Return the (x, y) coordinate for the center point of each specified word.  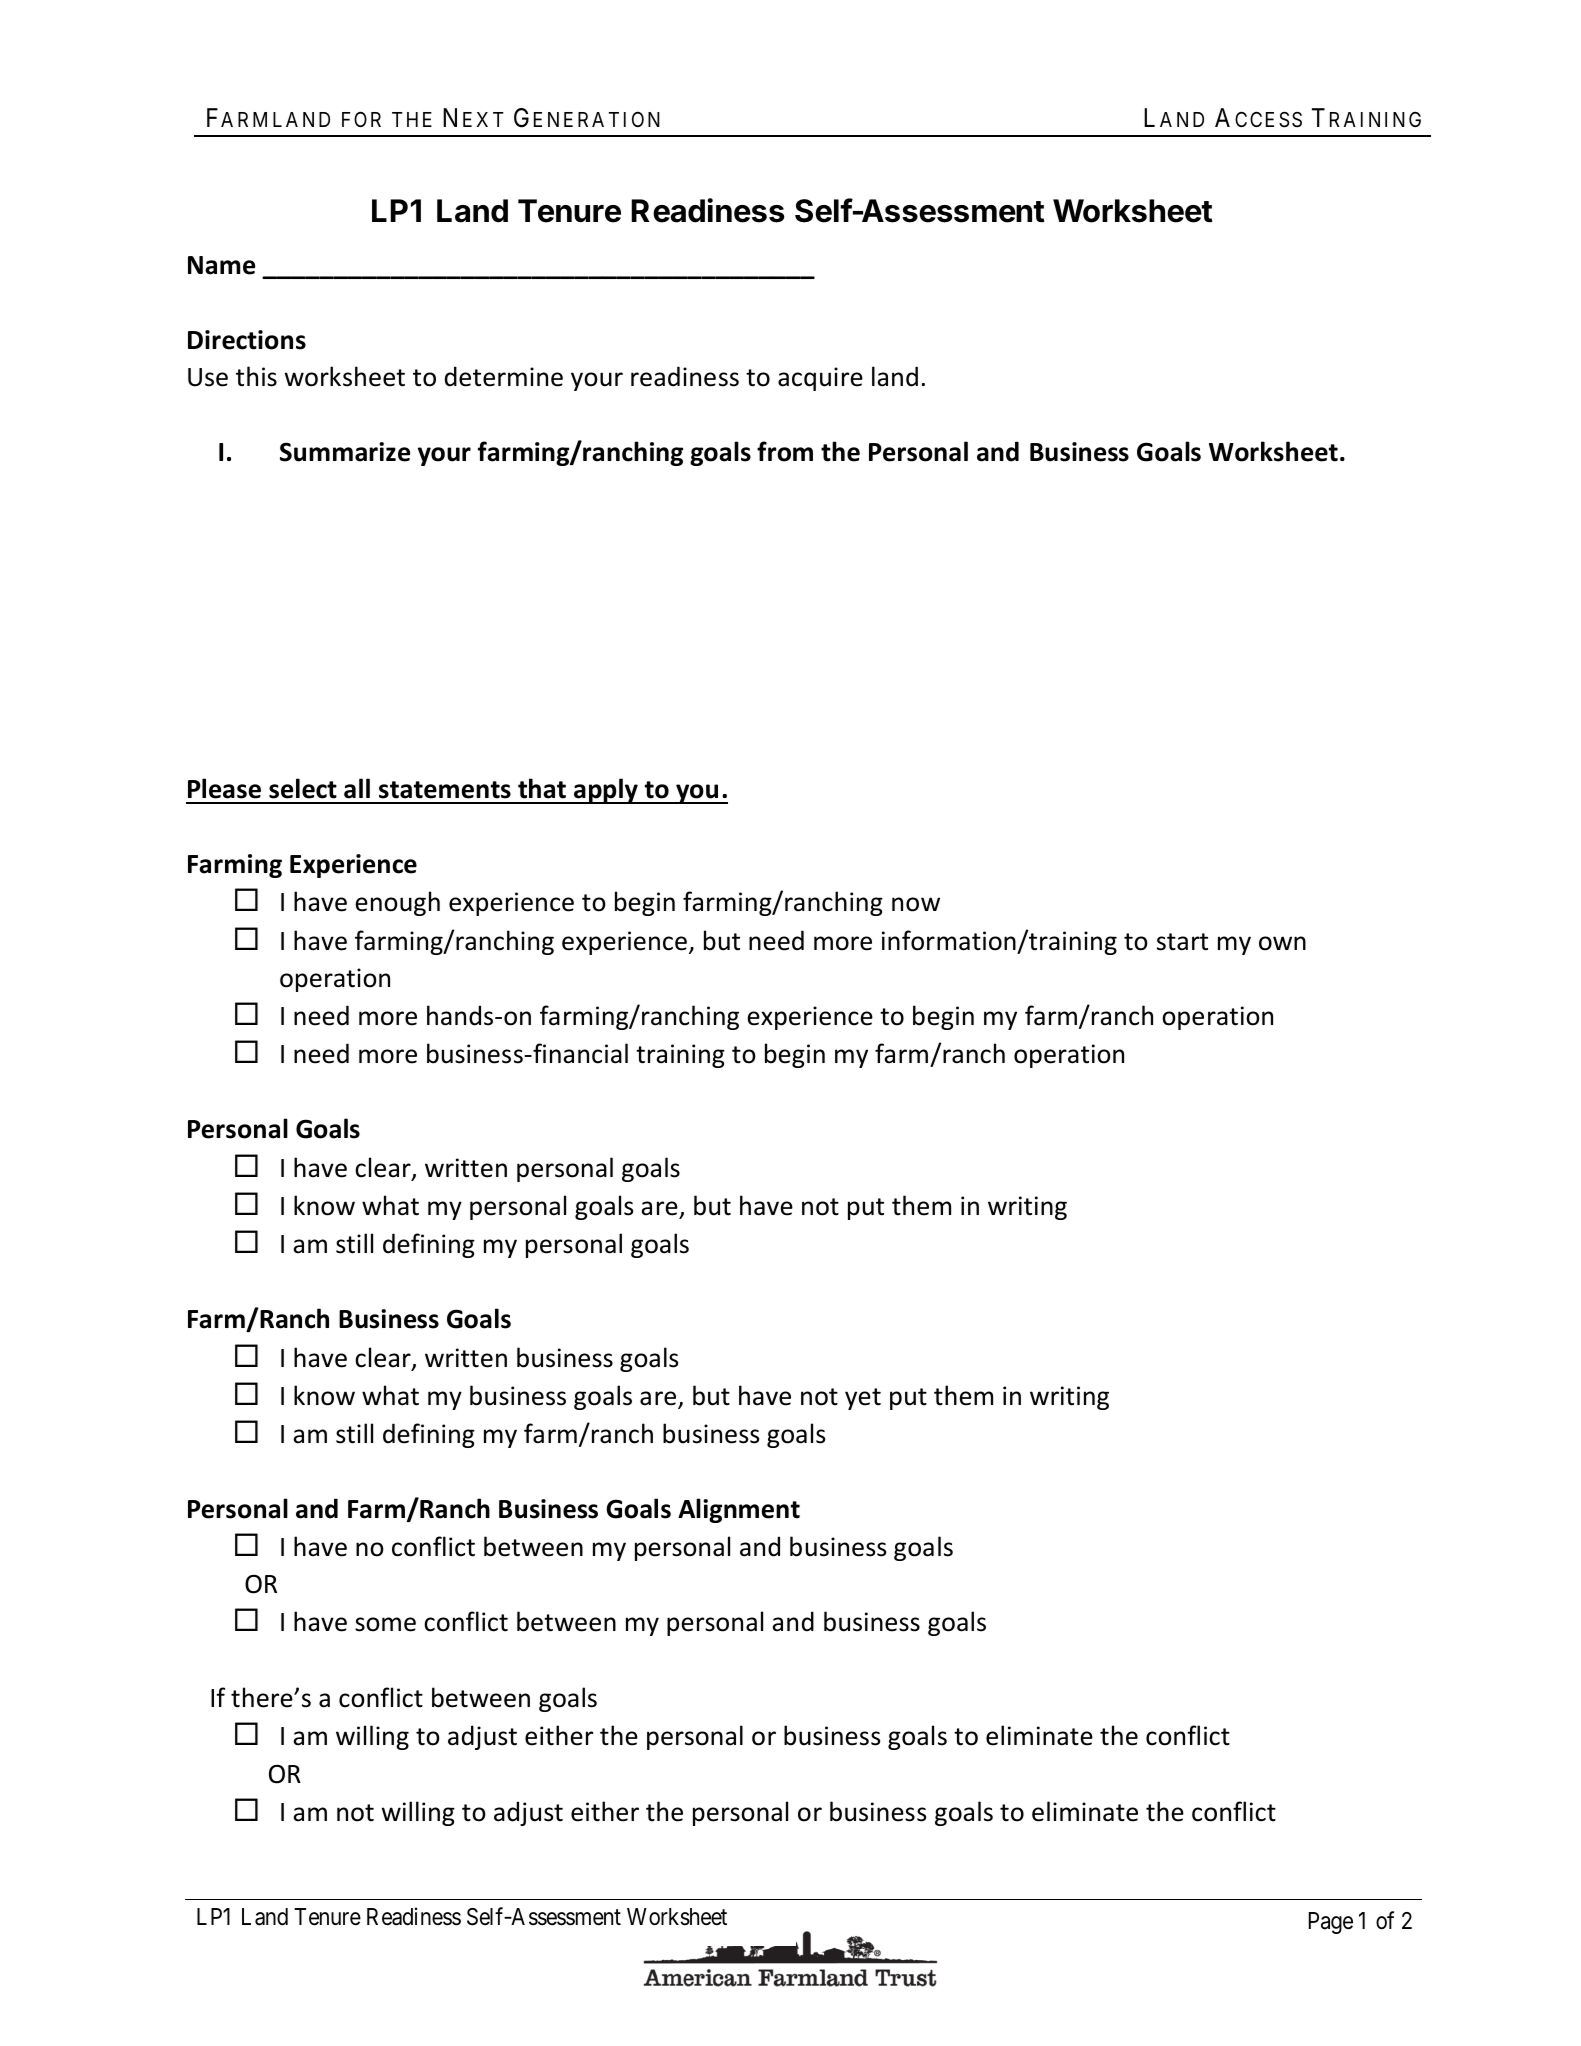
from (785, 451)
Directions (247, 340)
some (385, 1624)
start (1182, 942)
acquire (820, 379)
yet (863, 1399)
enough (397, 903)
